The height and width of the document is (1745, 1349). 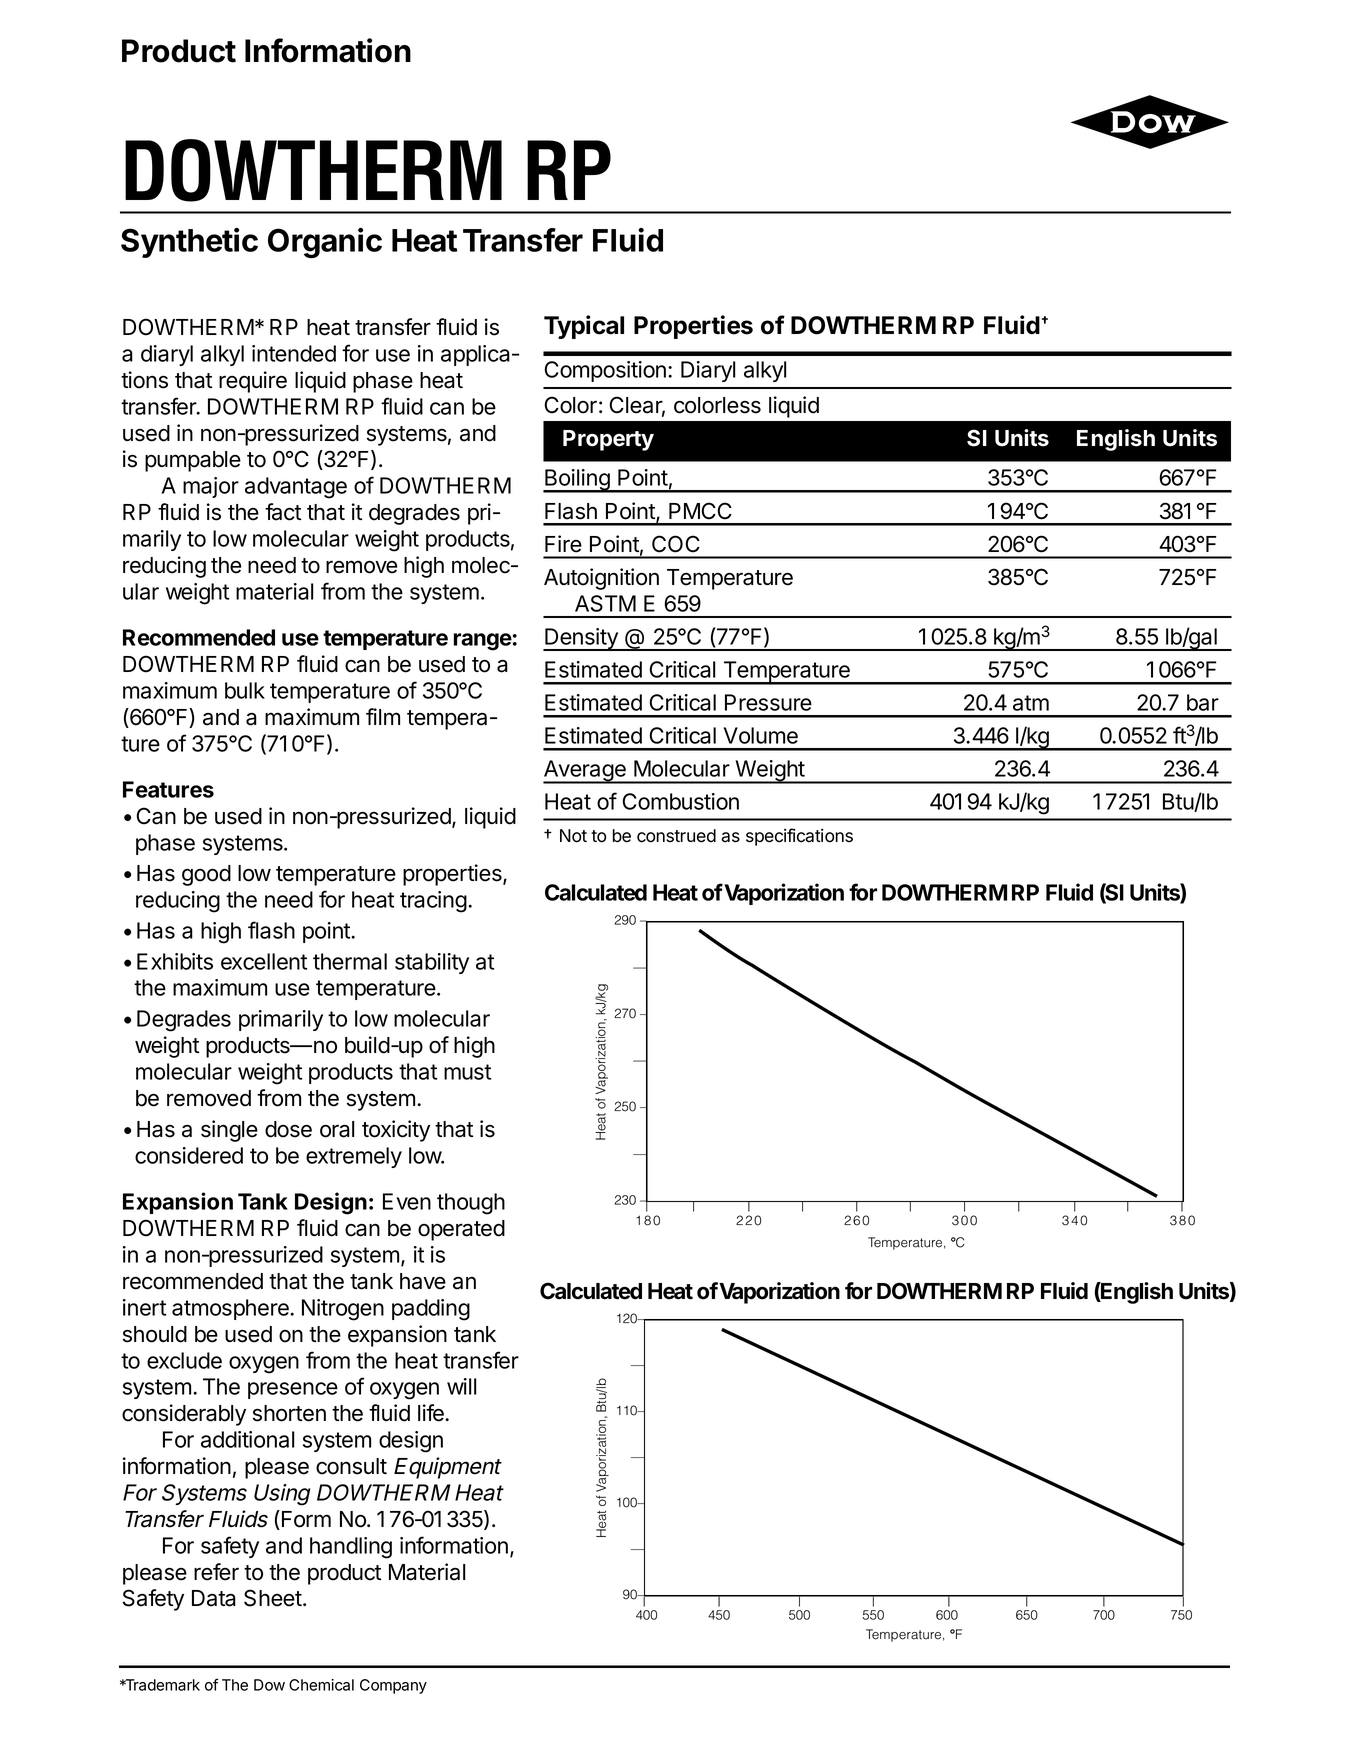 I want to click on Volume, so click(x=761, y=735).
